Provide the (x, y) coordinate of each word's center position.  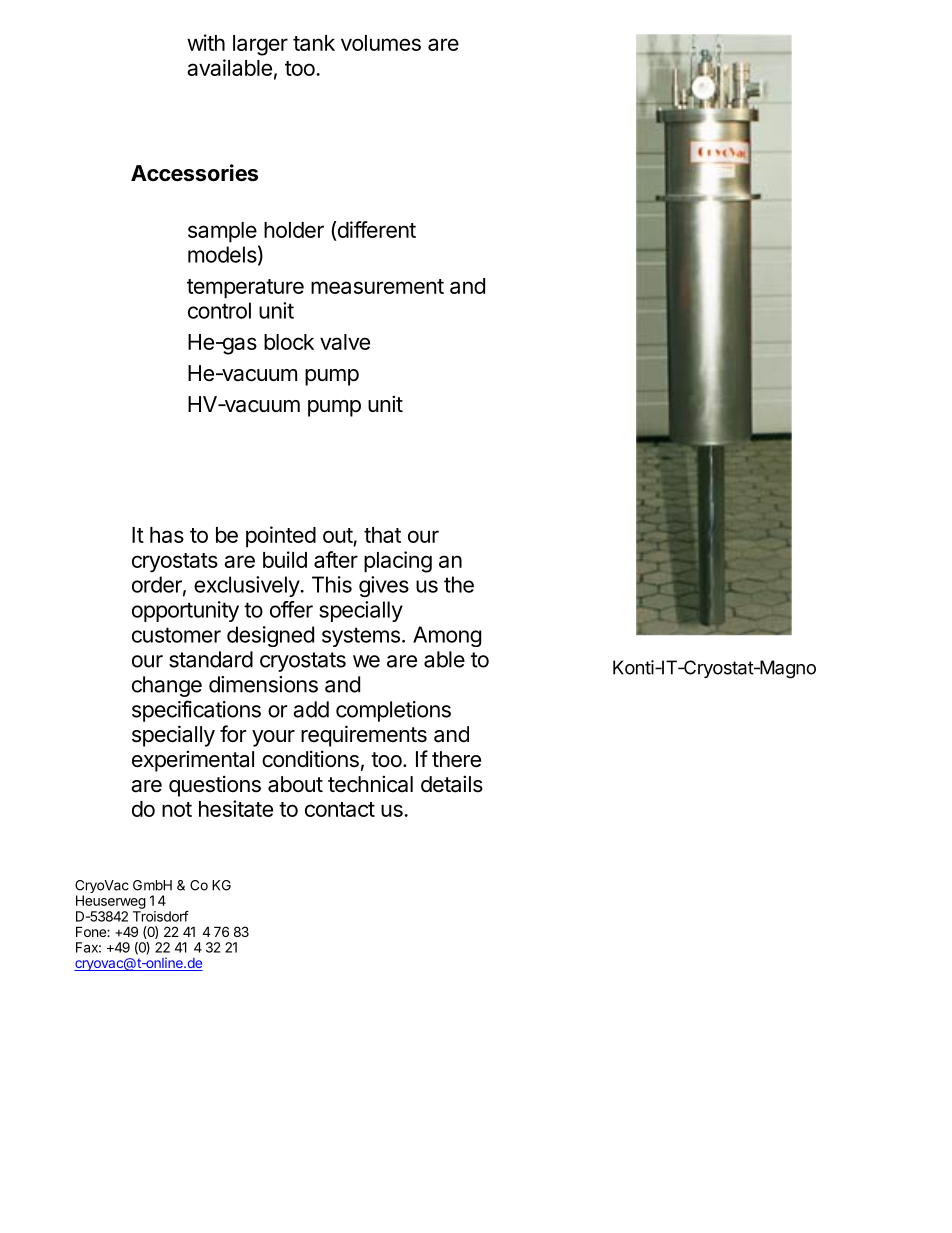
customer (176, 635)
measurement (377, 286)
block (289, 342)
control (219, 310)
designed (270, 636)
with (206, 42)
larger (260, 45)
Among (447, 636)
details (452, 784)
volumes (381, 43)
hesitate (236, 808)
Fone (92, 931)
